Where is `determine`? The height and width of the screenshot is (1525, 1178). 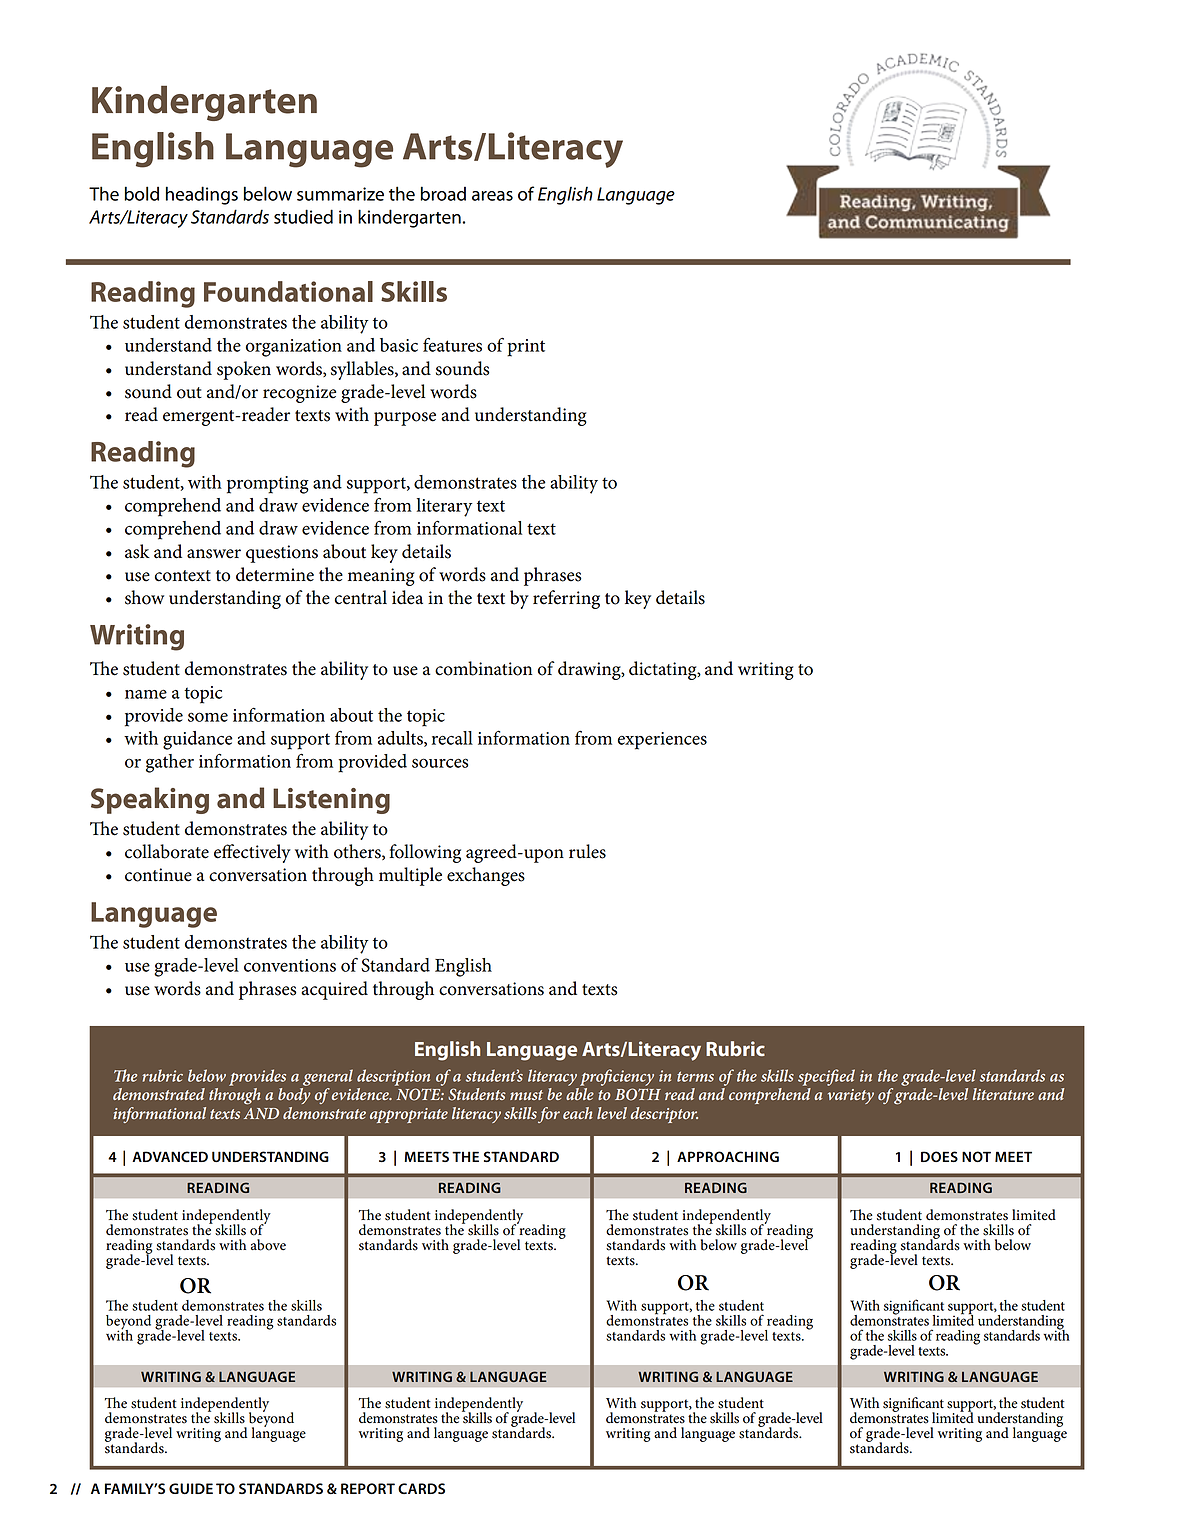
determine is located at coordinates (275, 574).
